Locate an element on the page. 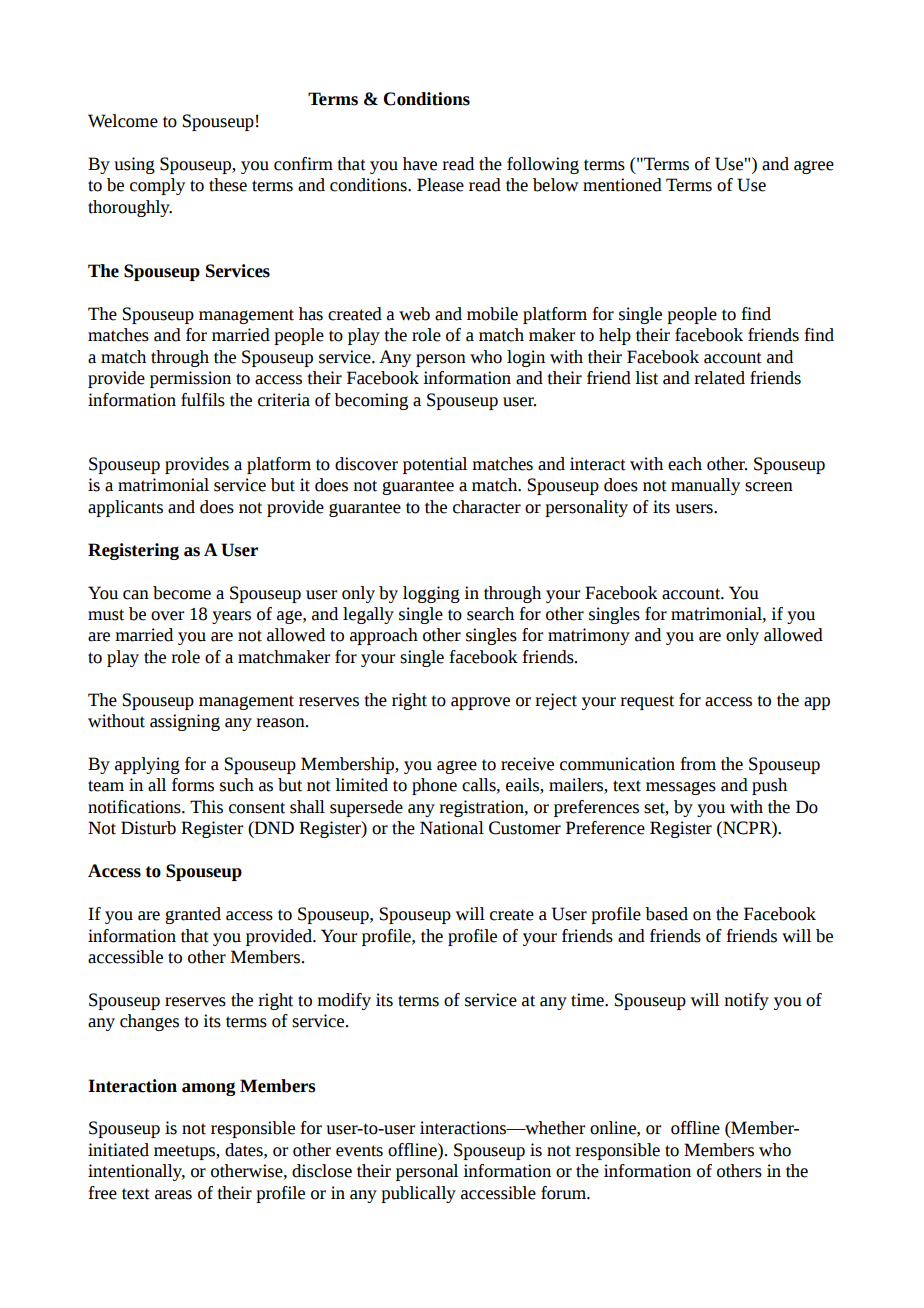 Image resolution: width=924 pixels, height=1308 pixels. have is located at coordinates (420, 164).
